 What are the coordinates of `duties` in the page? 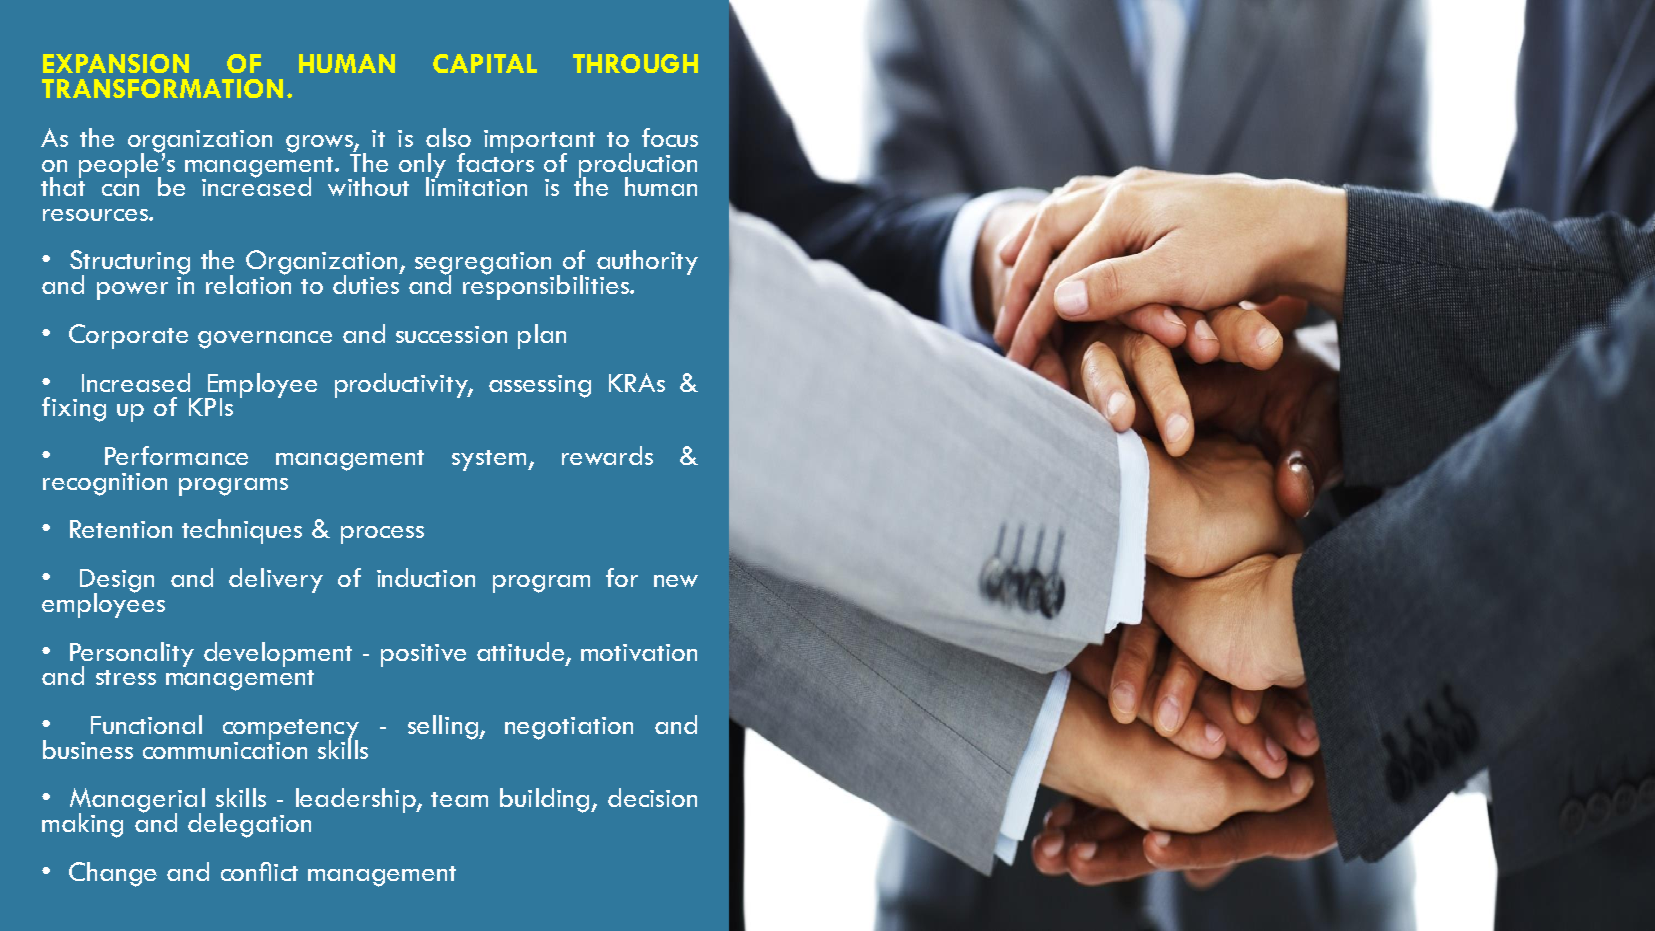 It's located at (367, 283).
